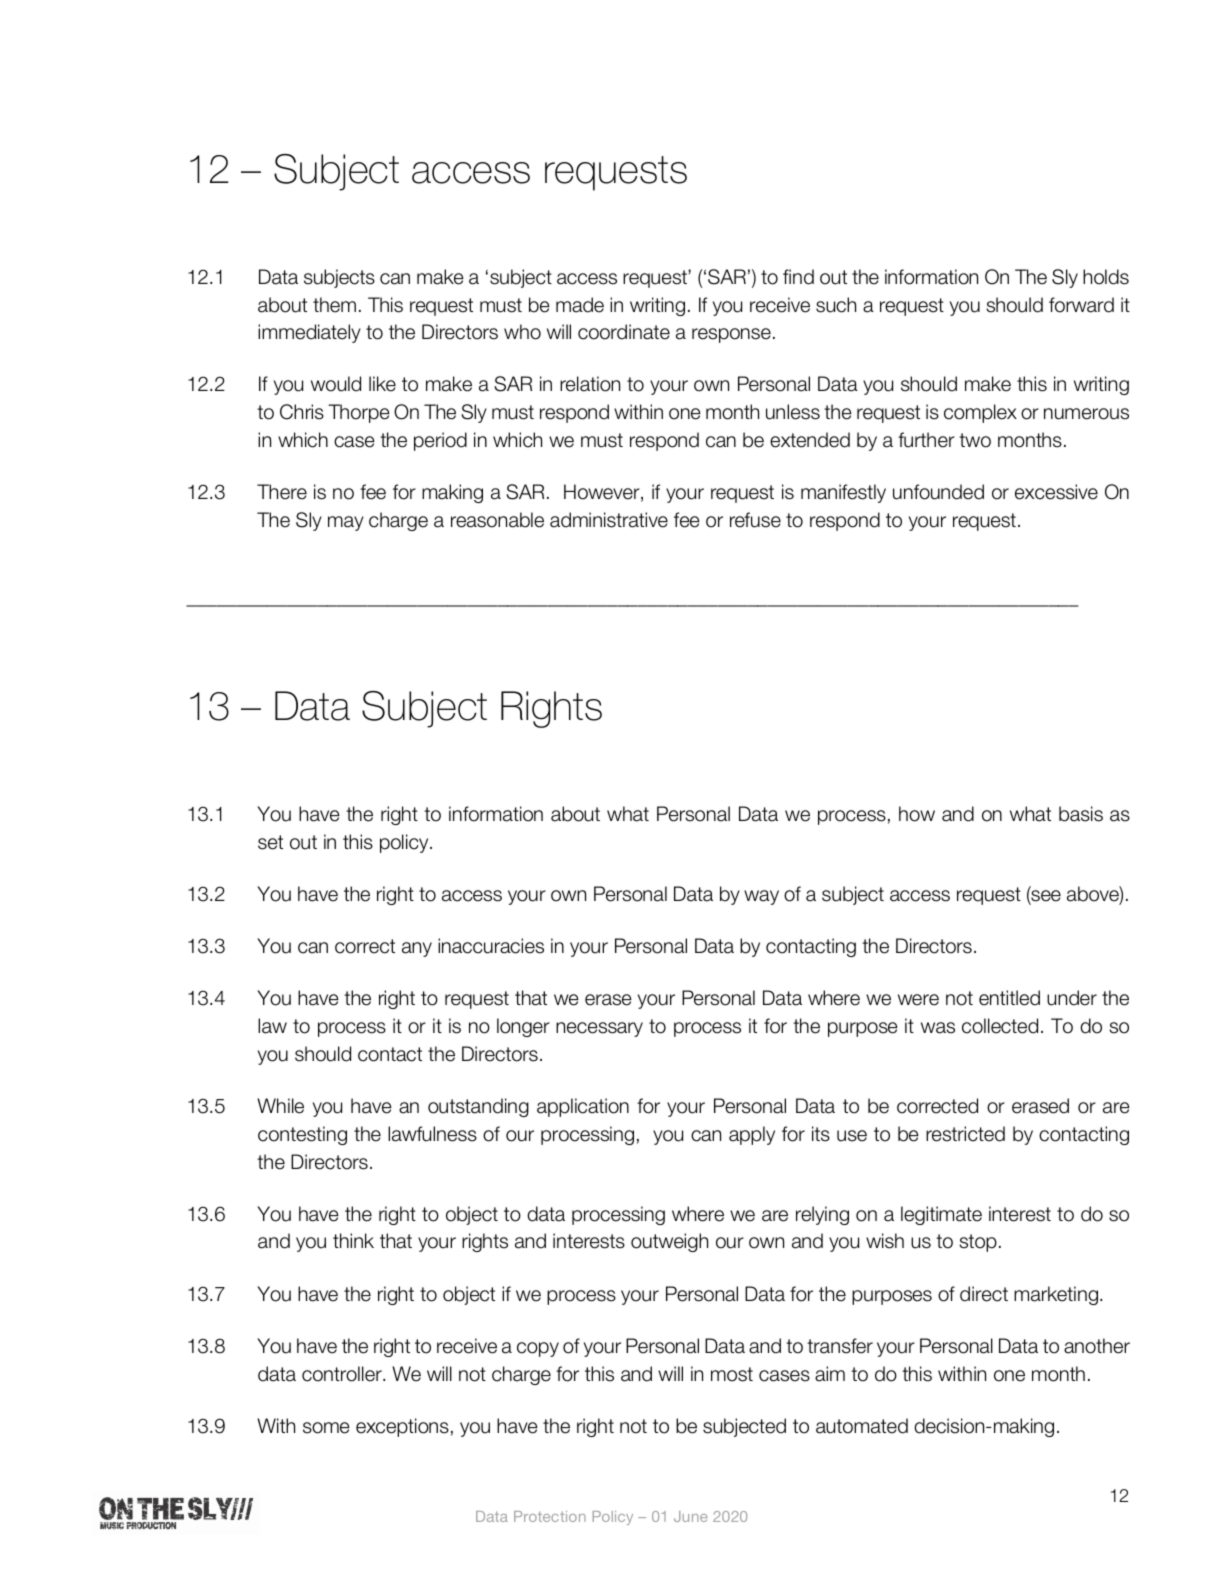 Image resolution: width=1226 pixels, height=1587 pixels. I want to click on apply, so click(752, 1135).
